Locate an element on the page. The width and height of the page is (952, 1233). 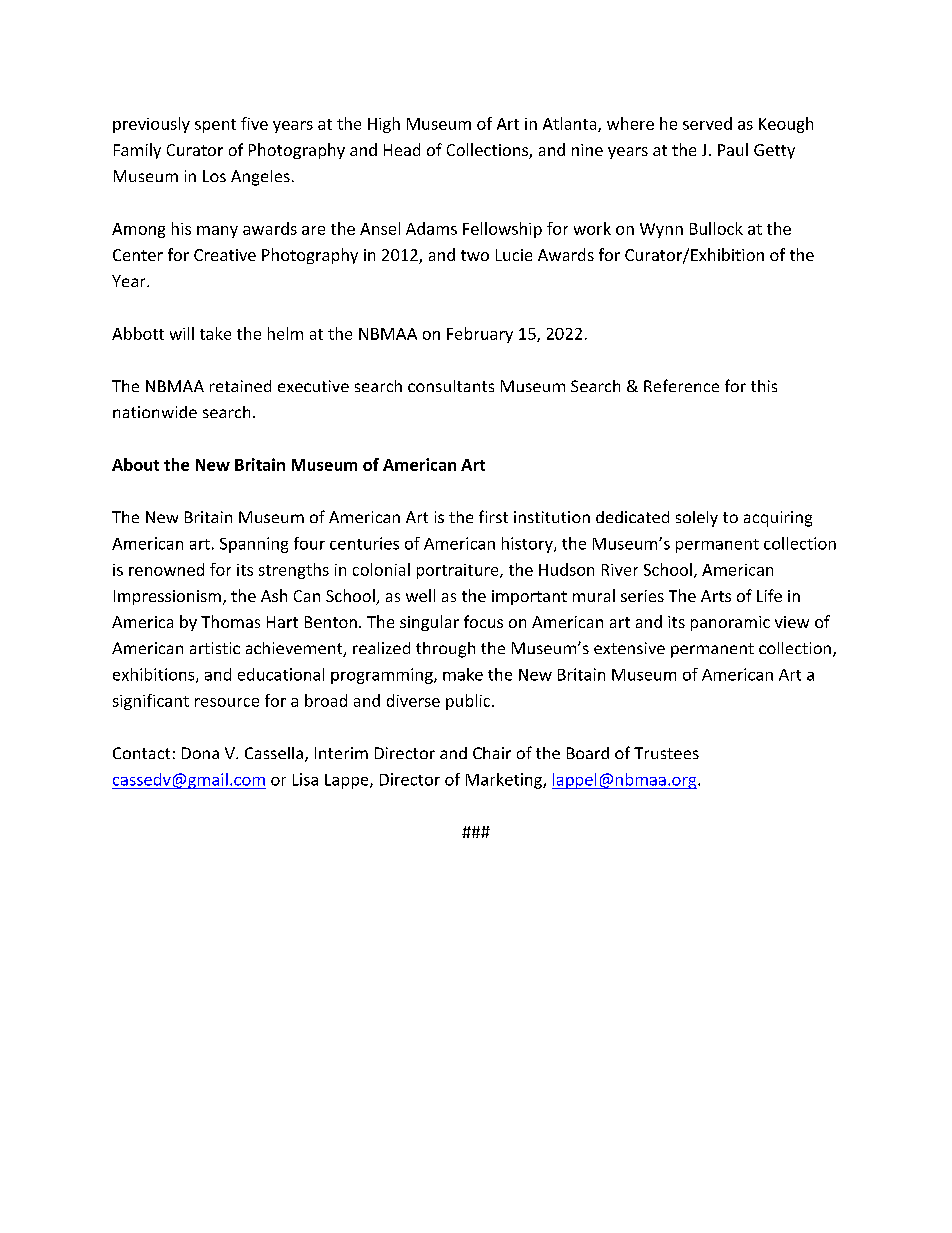
Head is located at coordinates (402, 149).
